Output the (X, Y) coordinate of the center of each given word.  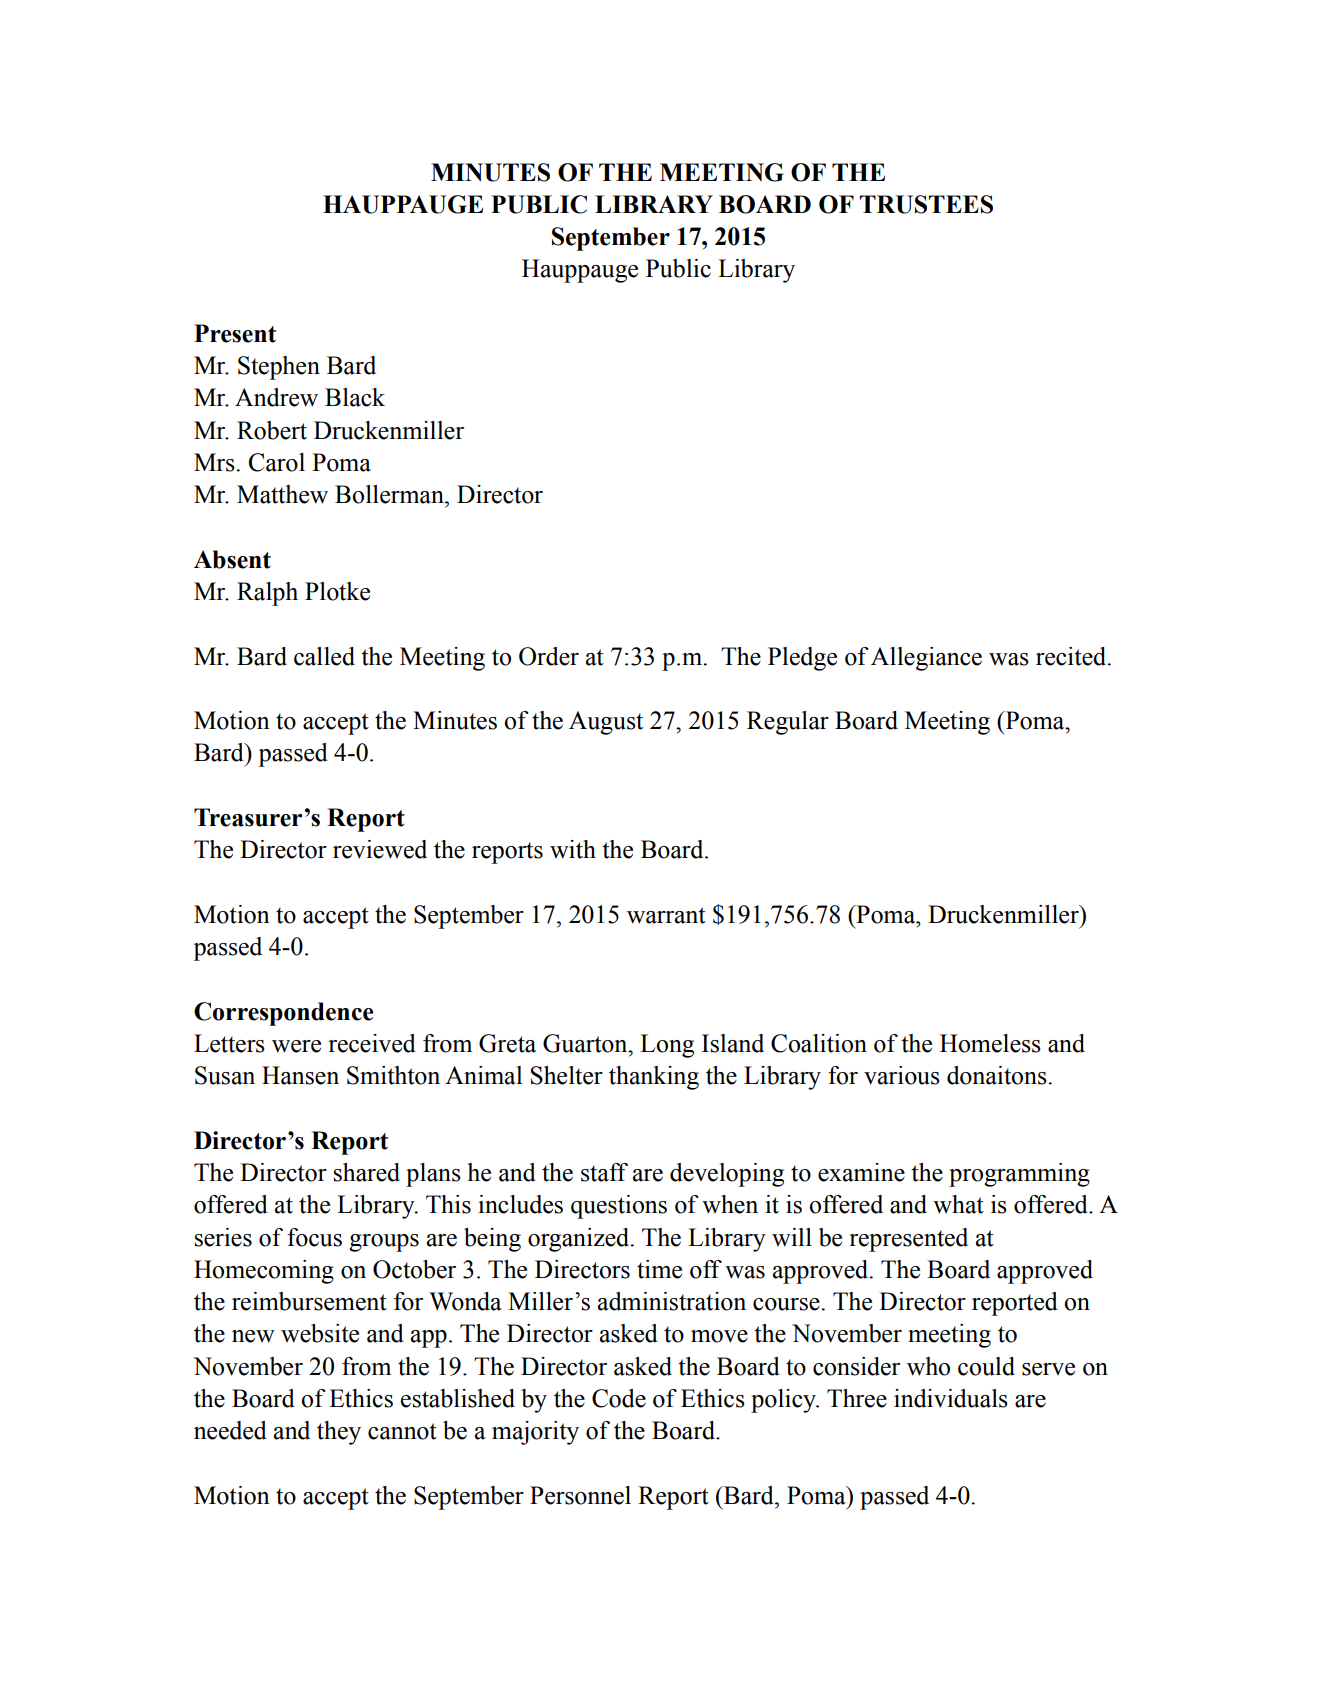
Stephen (279, 368)
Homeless (990, 1043)
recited (1072, 656)
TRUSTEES (926, 204)
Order (549, 656)
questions (619, 1207)
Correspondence (284, 1014)
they (339, 1433)
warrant (666, 915)
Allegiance (926, 659)
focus (314, 1237)
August (606, 723)
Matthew (282, 494)
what (958, 1204)
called (324, 656)
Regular (788, 723)
